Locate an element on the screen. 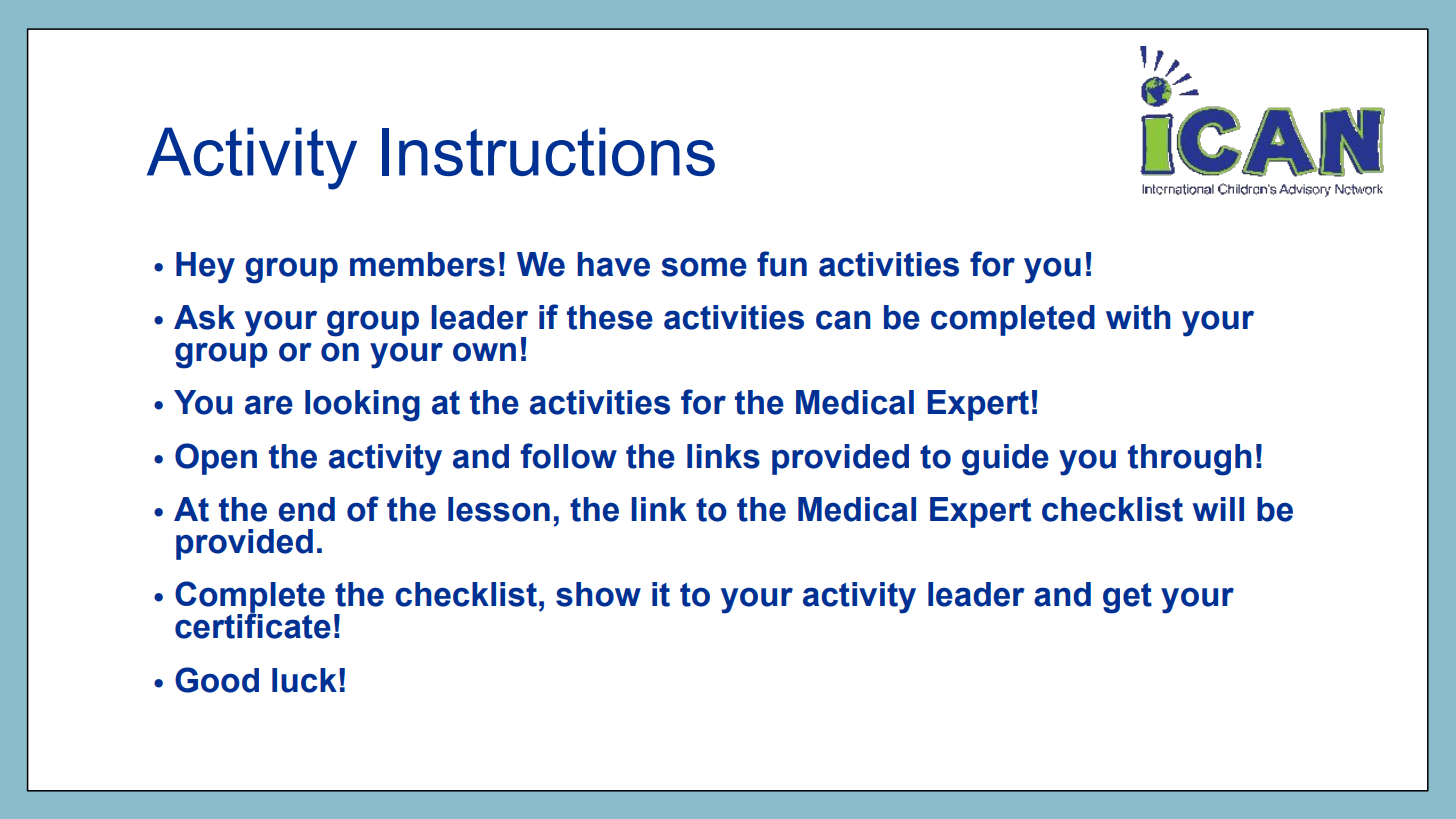 Image resolution: width=1456 pixels, height=819 pixels. get is located at coordinates (1127, 598).
